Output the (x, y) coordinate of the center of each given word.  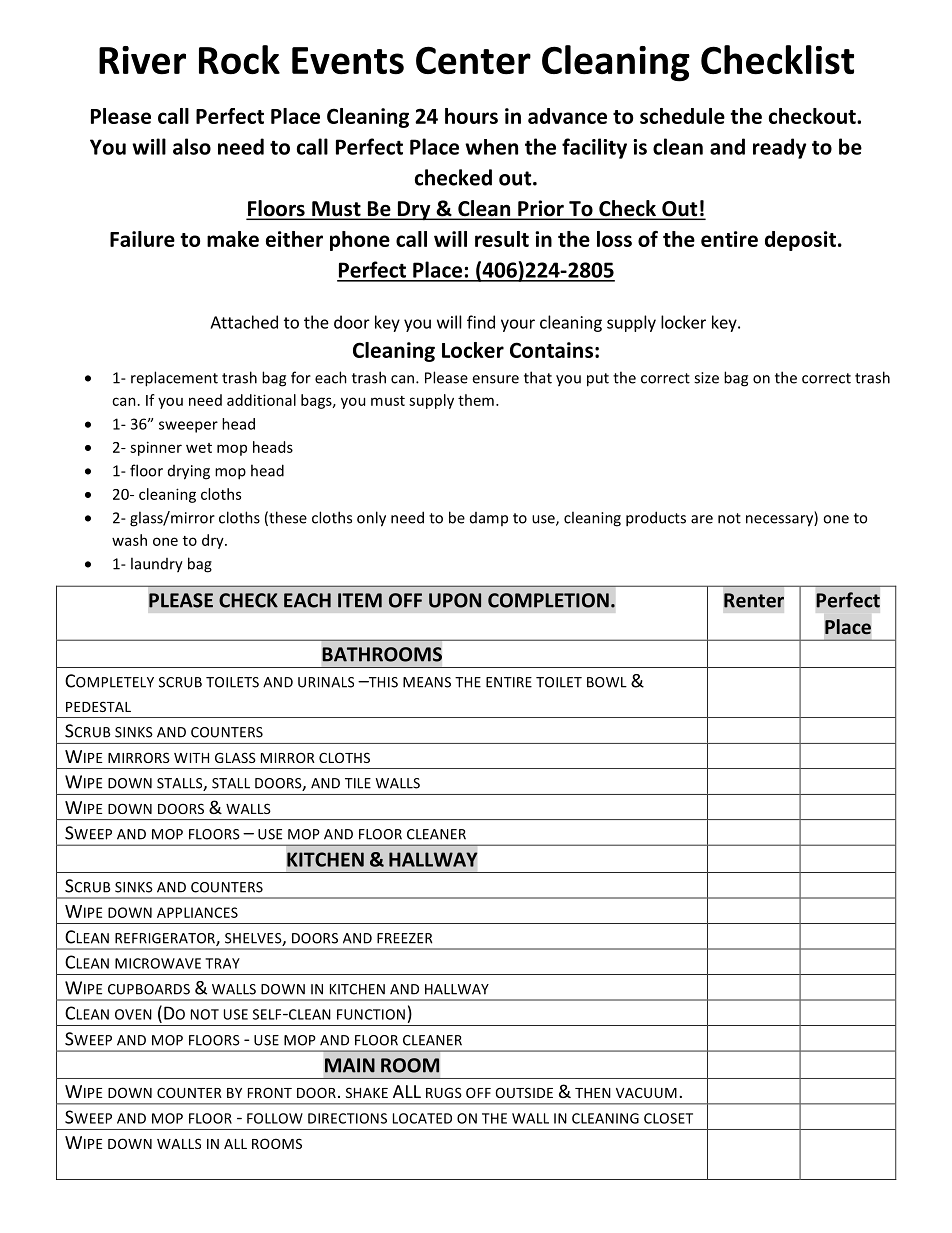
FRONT (270, 1092)
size (706, 378)
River (142, 60)
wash (129, 540)
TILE (358, 783)
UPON (455, 600)
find (481, 322)
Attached (244, 322)
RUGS (444, 1092)
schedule (682, 116)
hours (471, 116)
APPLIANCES (197, 912)
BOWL (607, 682)
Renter (754, 600)
